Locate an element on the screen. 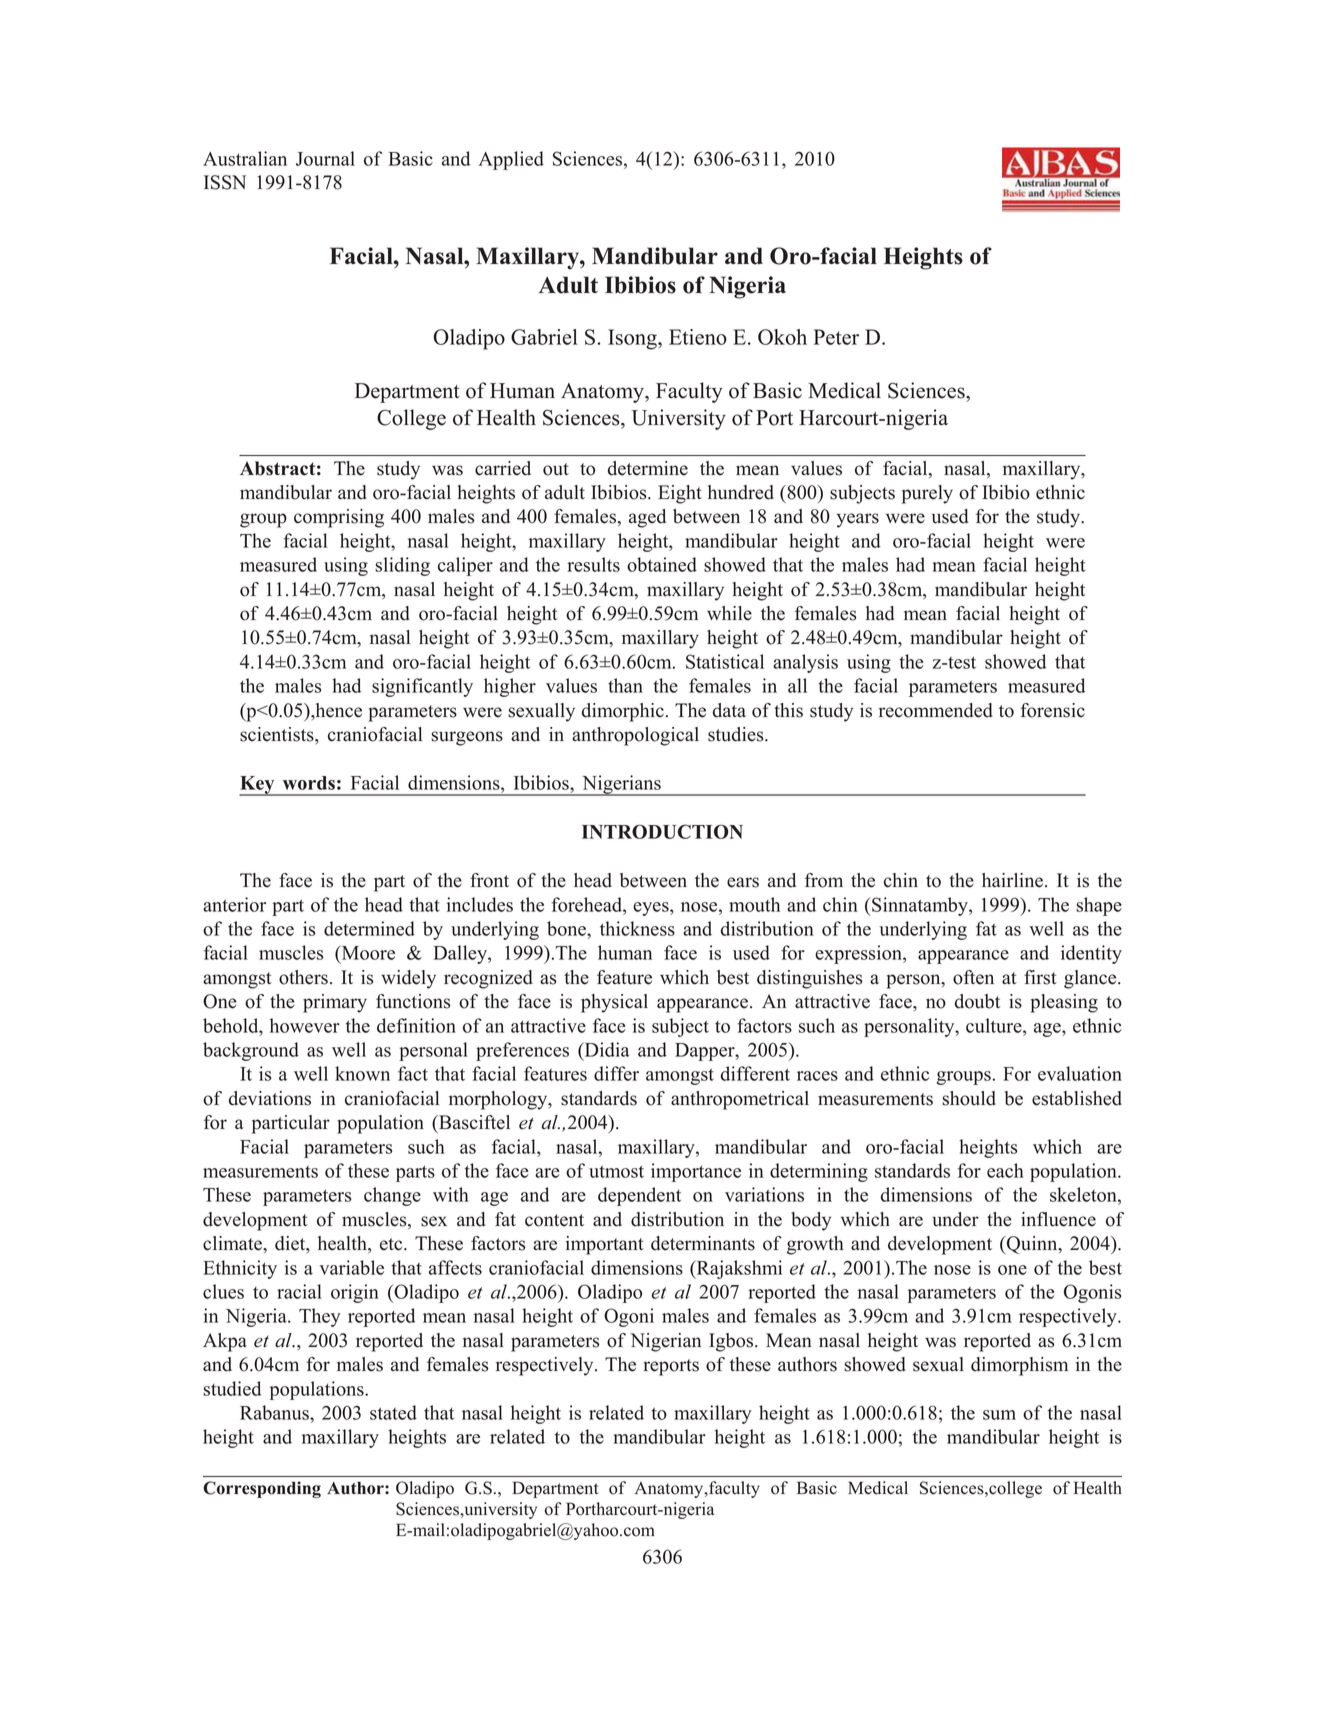 The width and height of the screenshot is (1325, 1715). Moore is located at coordinates (367, 952).
